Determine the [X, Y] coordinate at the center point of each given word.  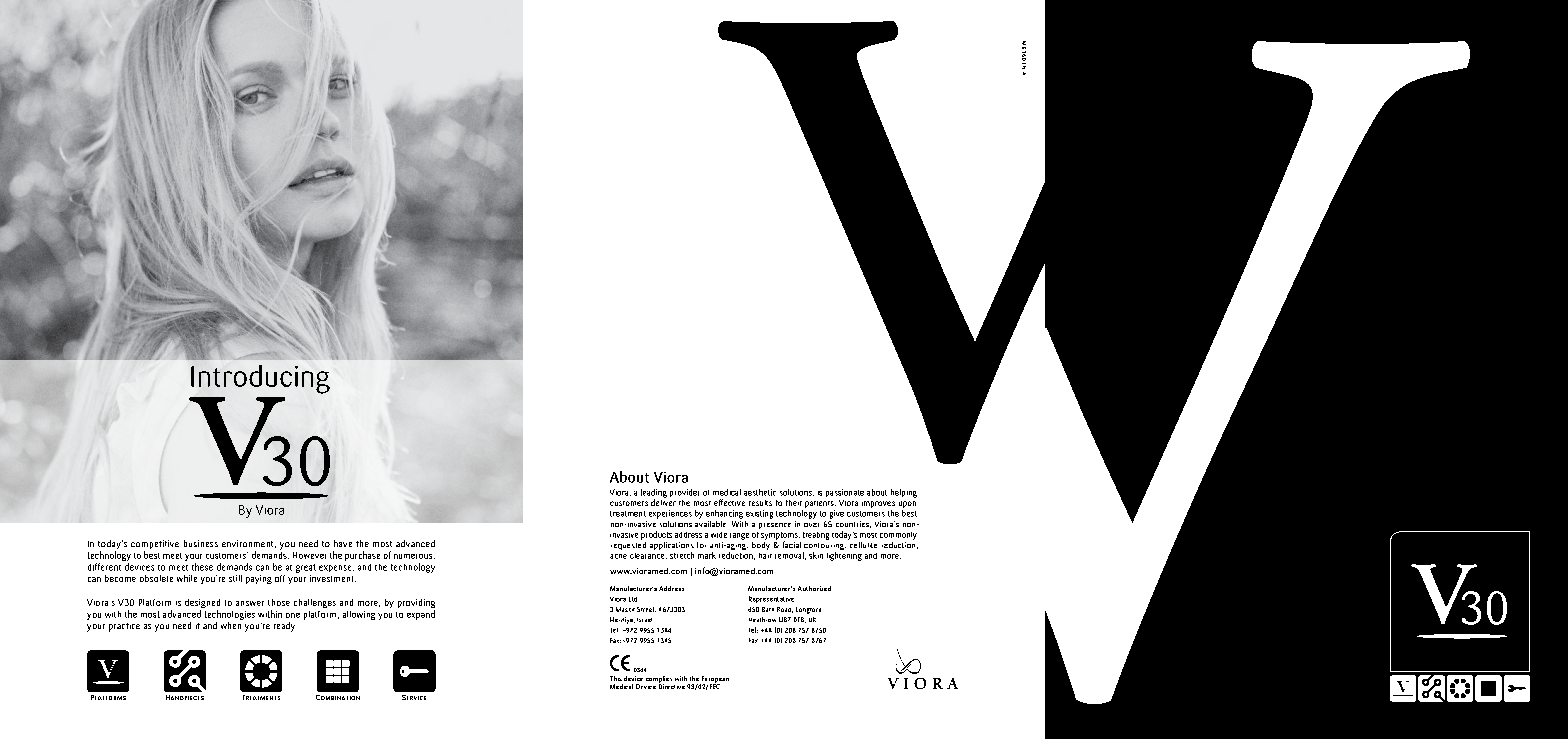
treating [816, 536]
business [201, 543]
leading [654, 494]
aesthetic [760, 492]
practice [124, 627]
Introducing [260, 379]
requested [628, 544]
